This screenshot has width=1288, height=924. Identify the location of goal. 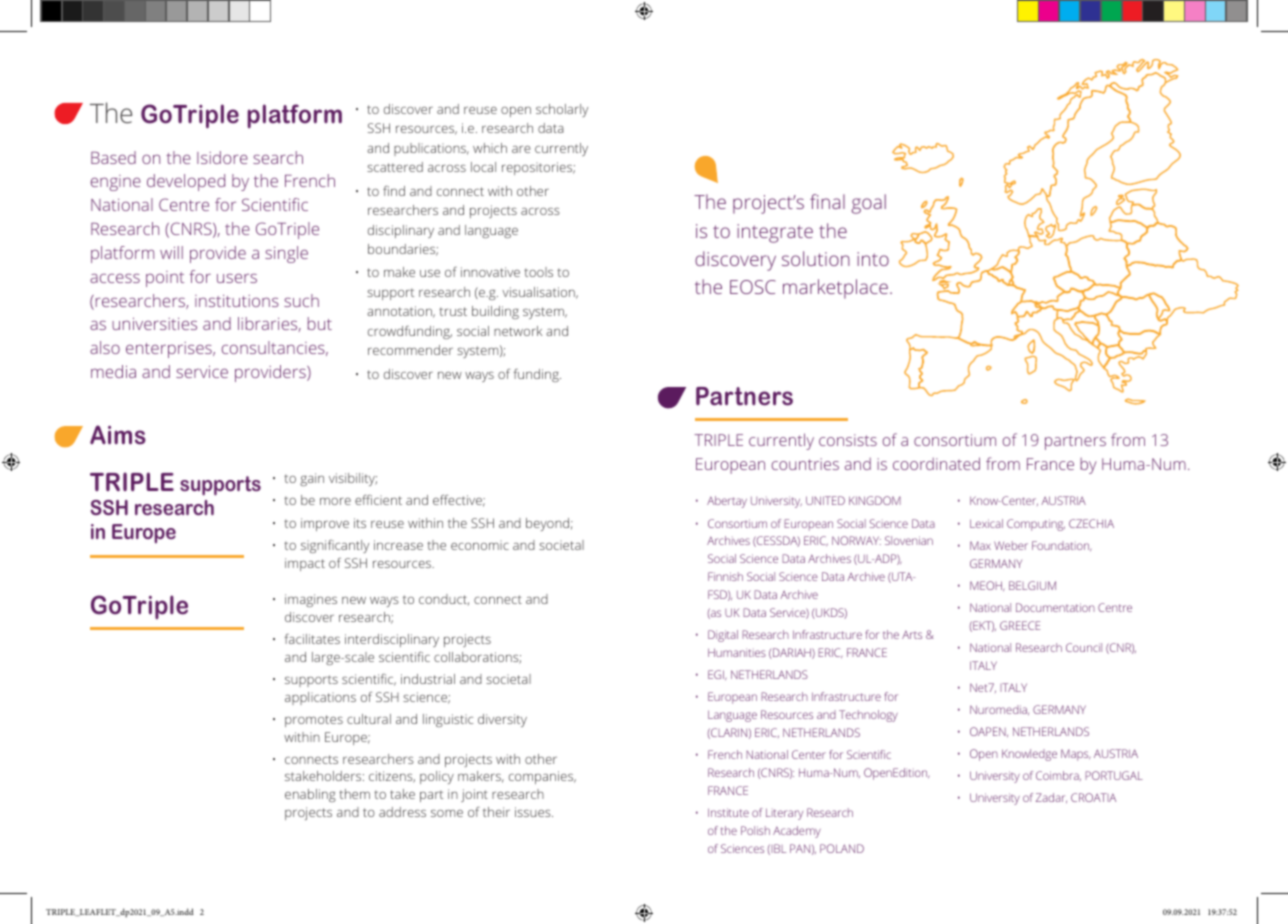
(869, 204).
